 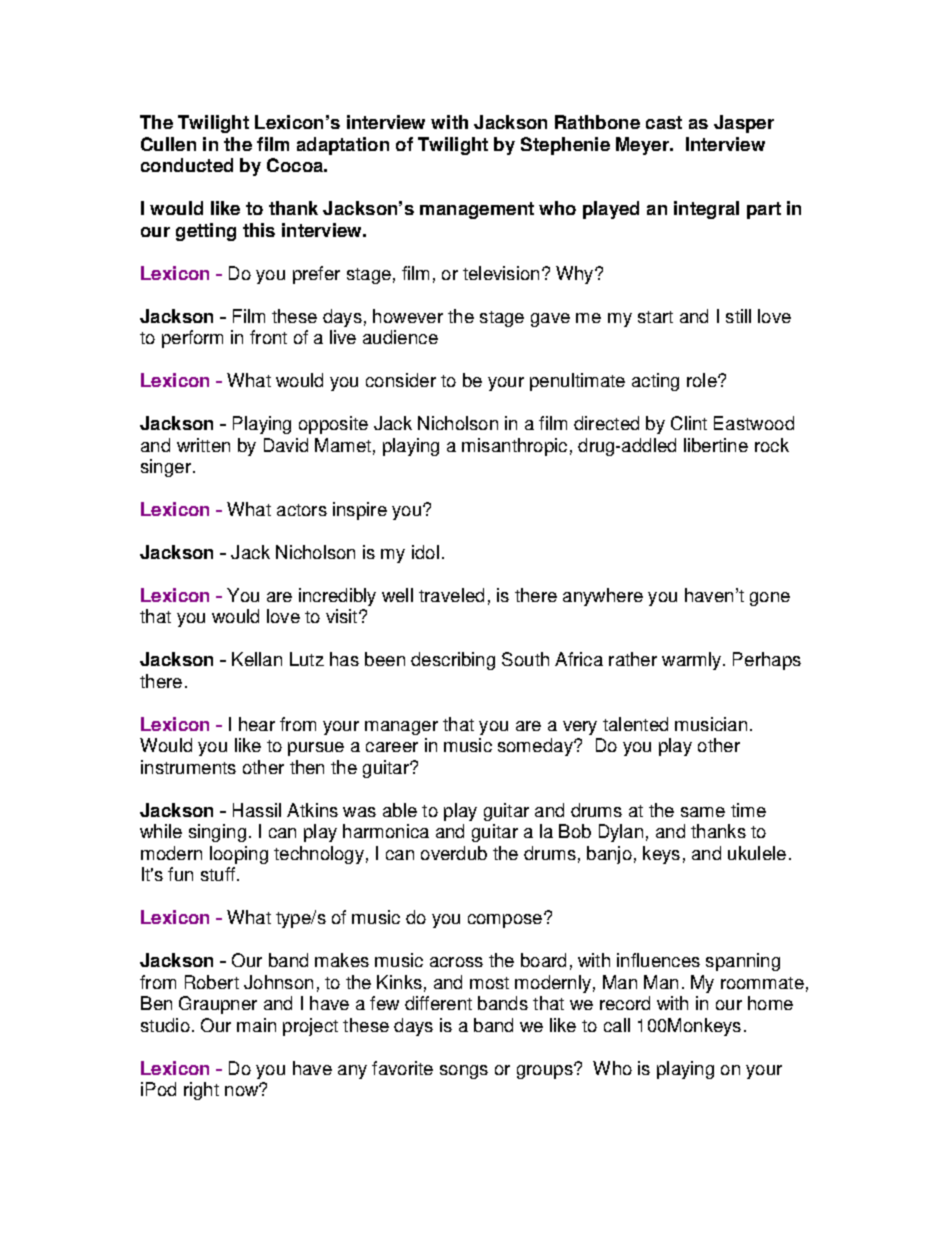 I want to click on libertine, so click(x=716, y=445).
